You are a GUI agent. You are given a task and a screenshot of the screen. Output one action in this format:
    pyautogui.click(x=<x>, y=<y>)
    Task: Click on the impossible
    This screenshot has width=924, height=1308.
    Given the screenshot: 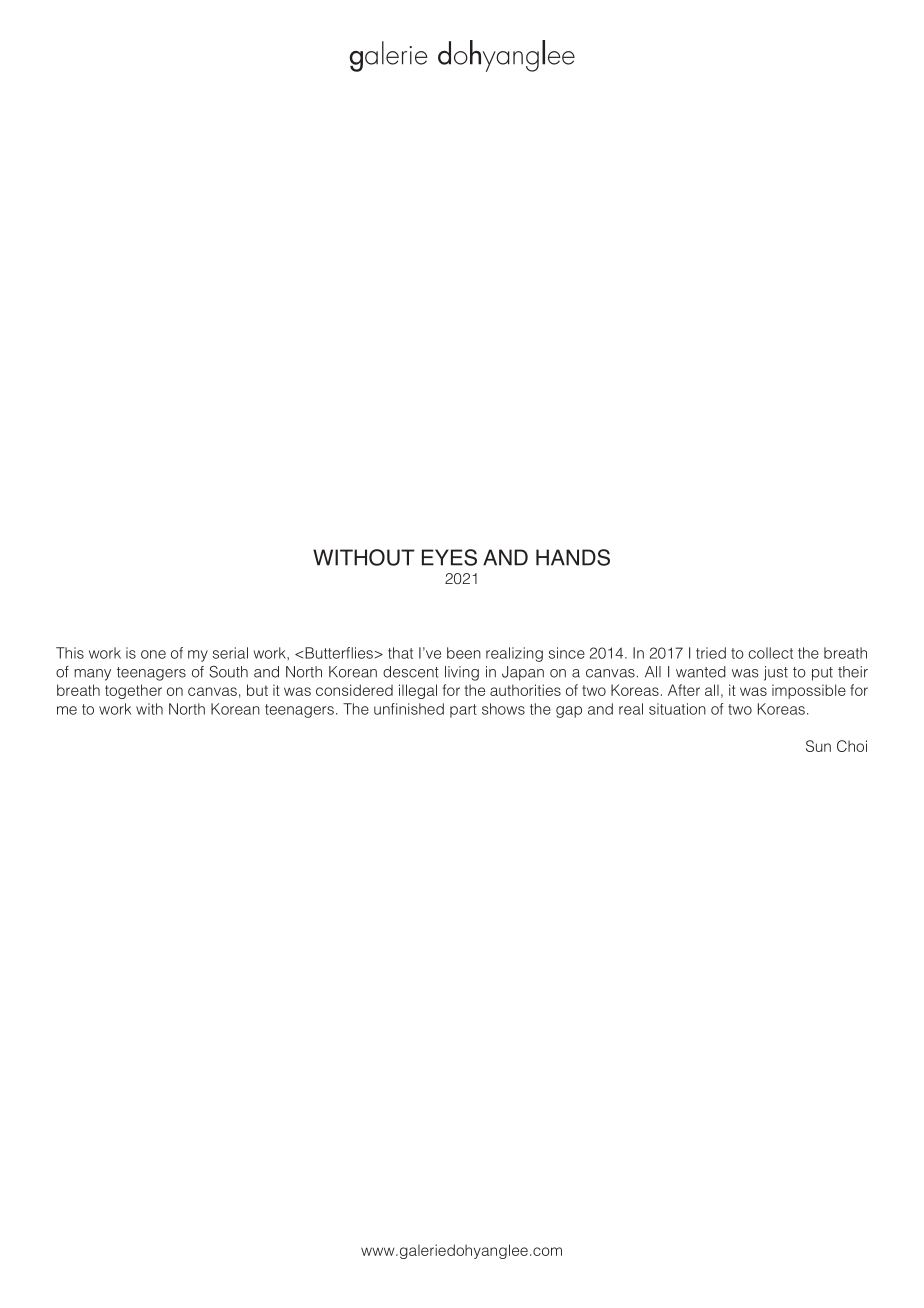 What is the action you would take?
    pyautogui.click(x=809, y=691)
